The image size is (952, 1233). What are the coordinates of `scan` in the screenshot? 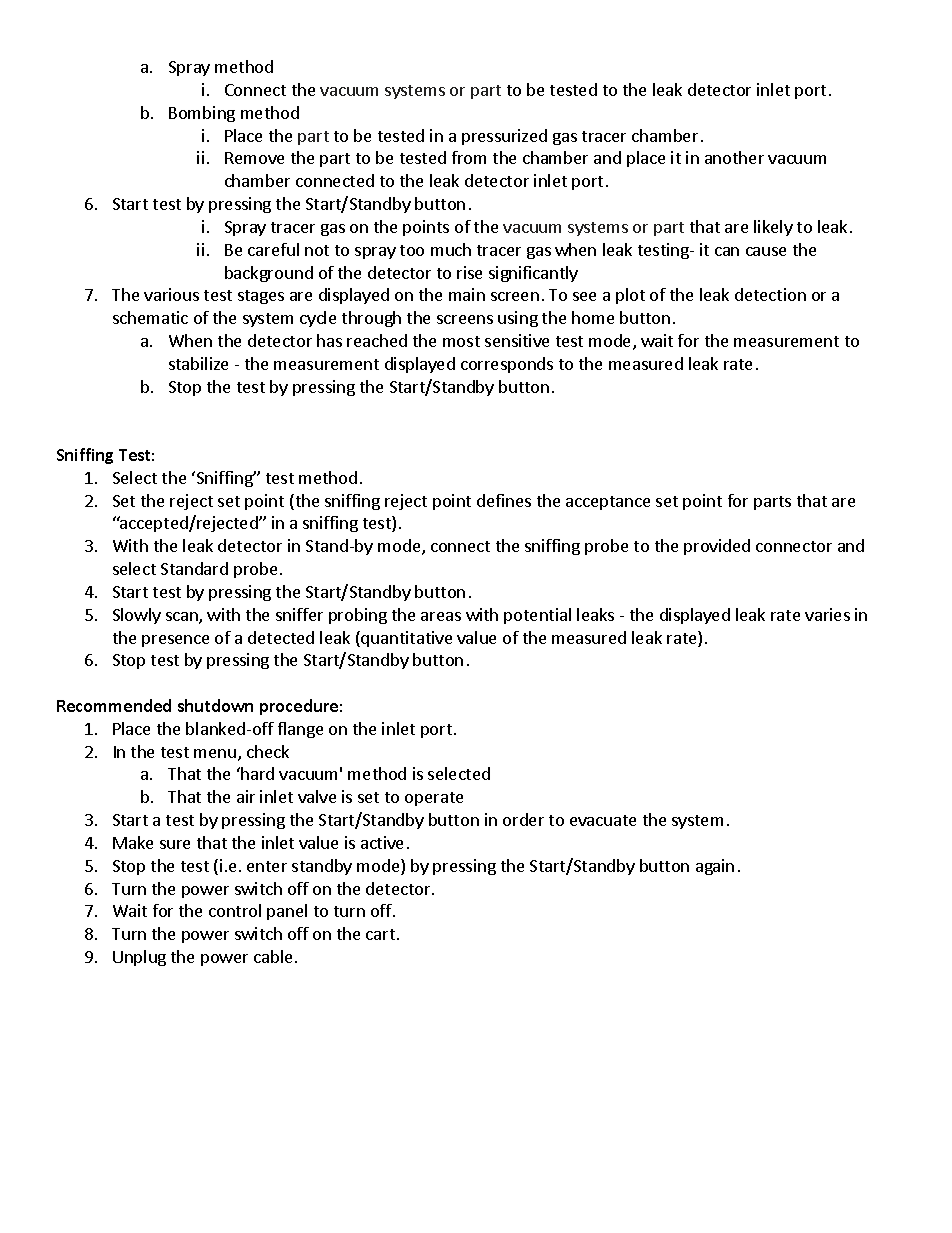 It's located at (183, 618).
